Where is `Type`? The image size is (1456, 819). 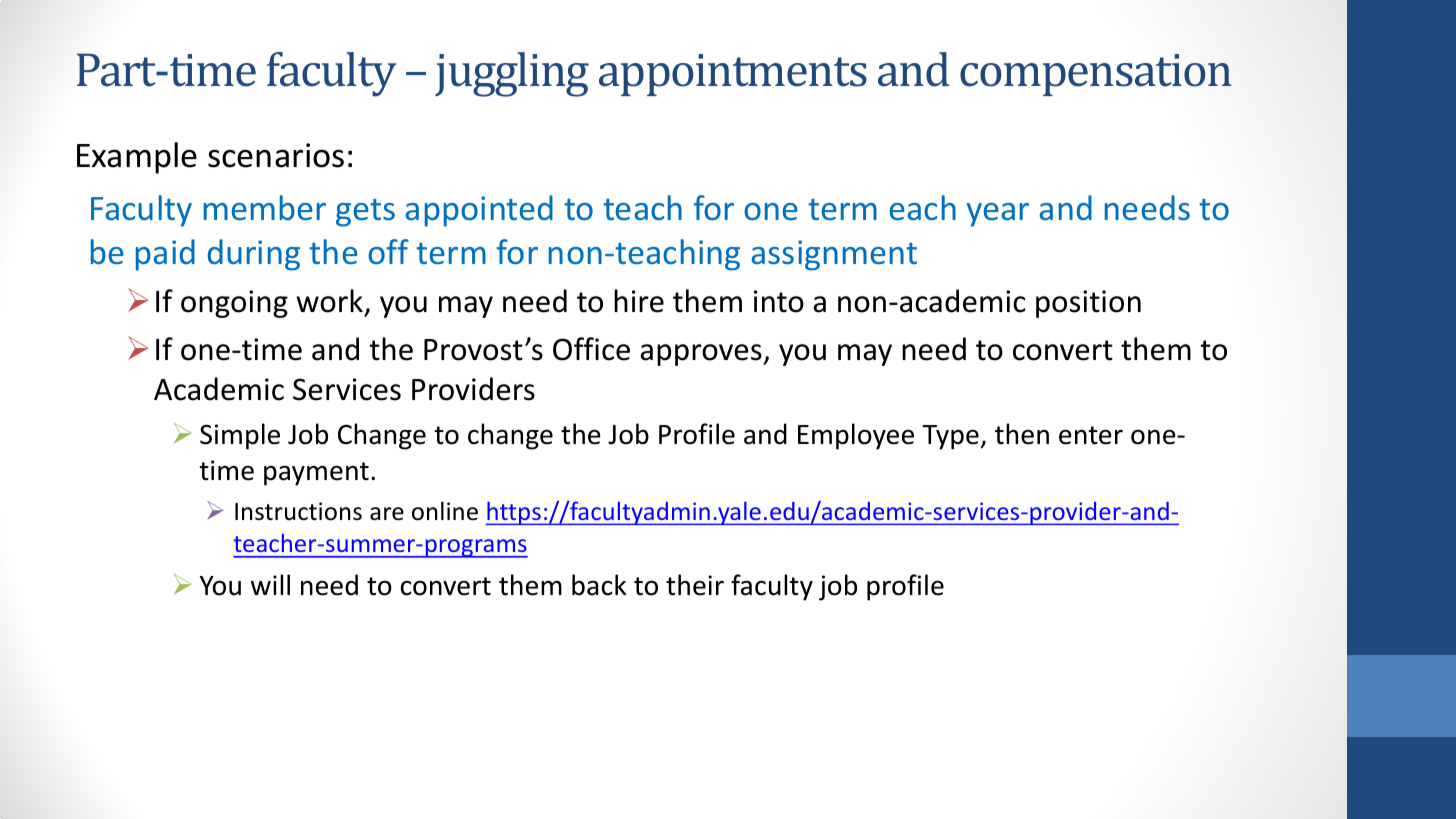
Type is located at coordinates (950, 437).
